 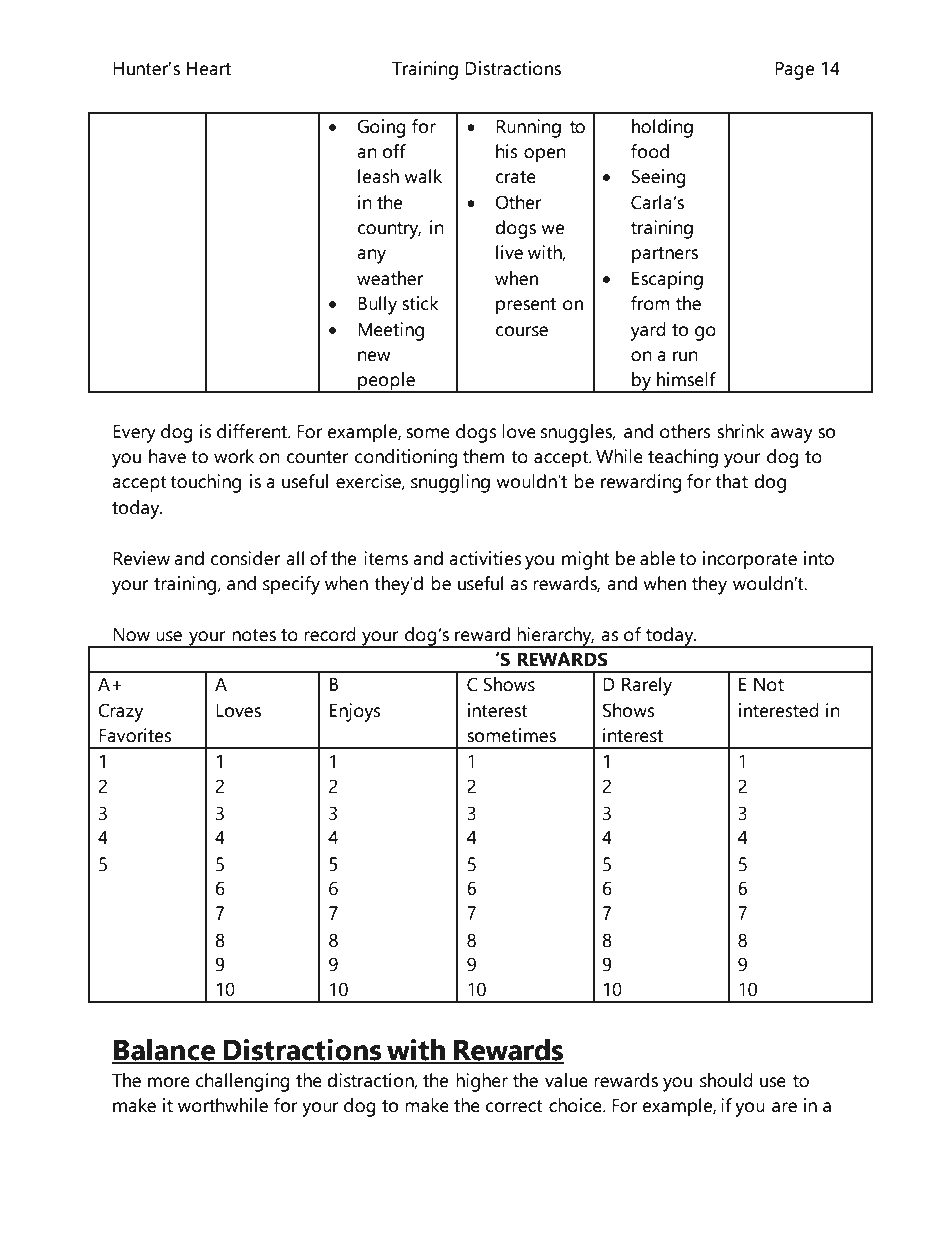 I want to click on Favorites, so click(x=135, y=735).
